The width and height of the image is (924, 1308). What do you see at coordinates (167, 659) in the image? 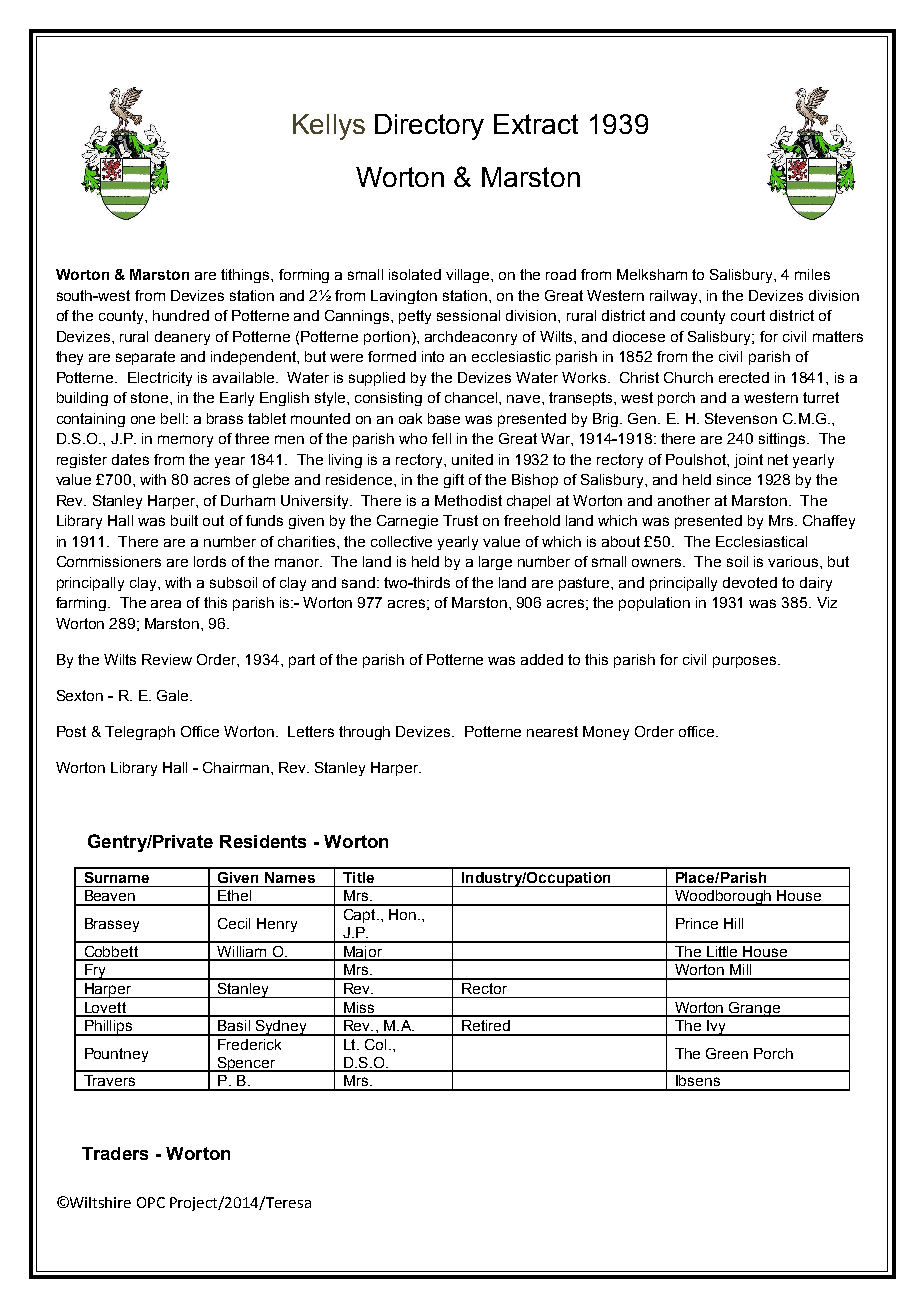
I see `Review` at bounding box center [167, 659].
